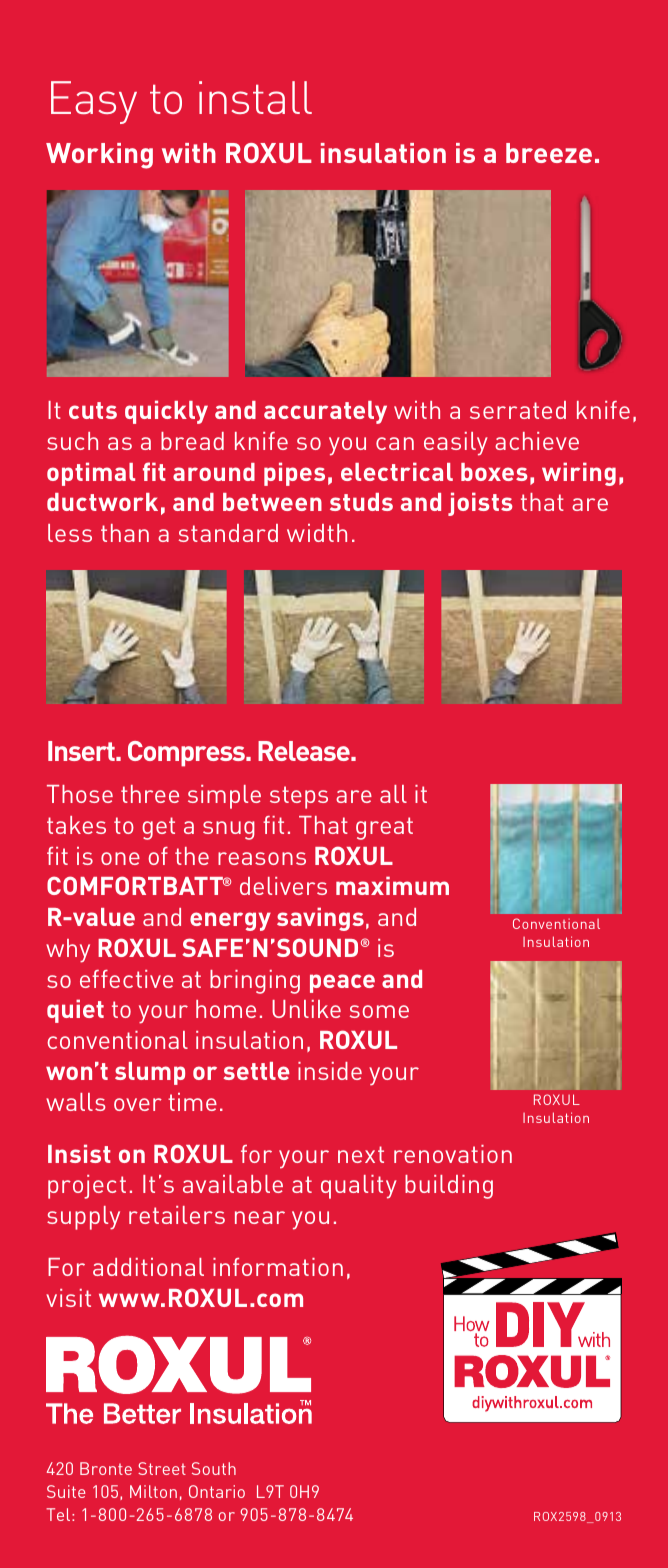 Image resolution: width=668 pixels, height=1568 pixels. Describe the element at coordinates (325, 412) in the image. I see `accurately` at that location.
